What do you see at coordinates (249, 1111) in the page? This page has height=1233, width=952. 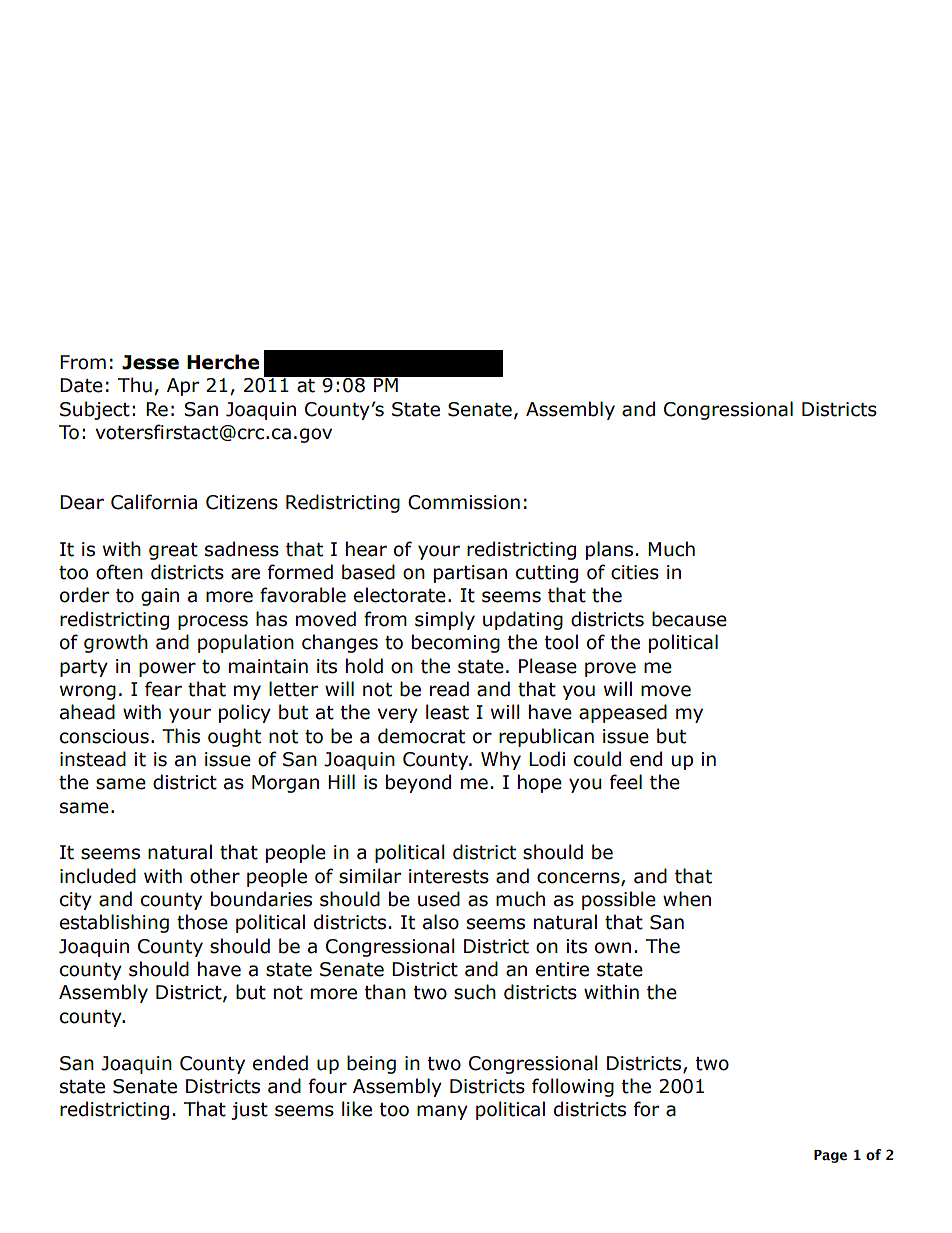 I see `just` at bounding box center [249, 1111].
